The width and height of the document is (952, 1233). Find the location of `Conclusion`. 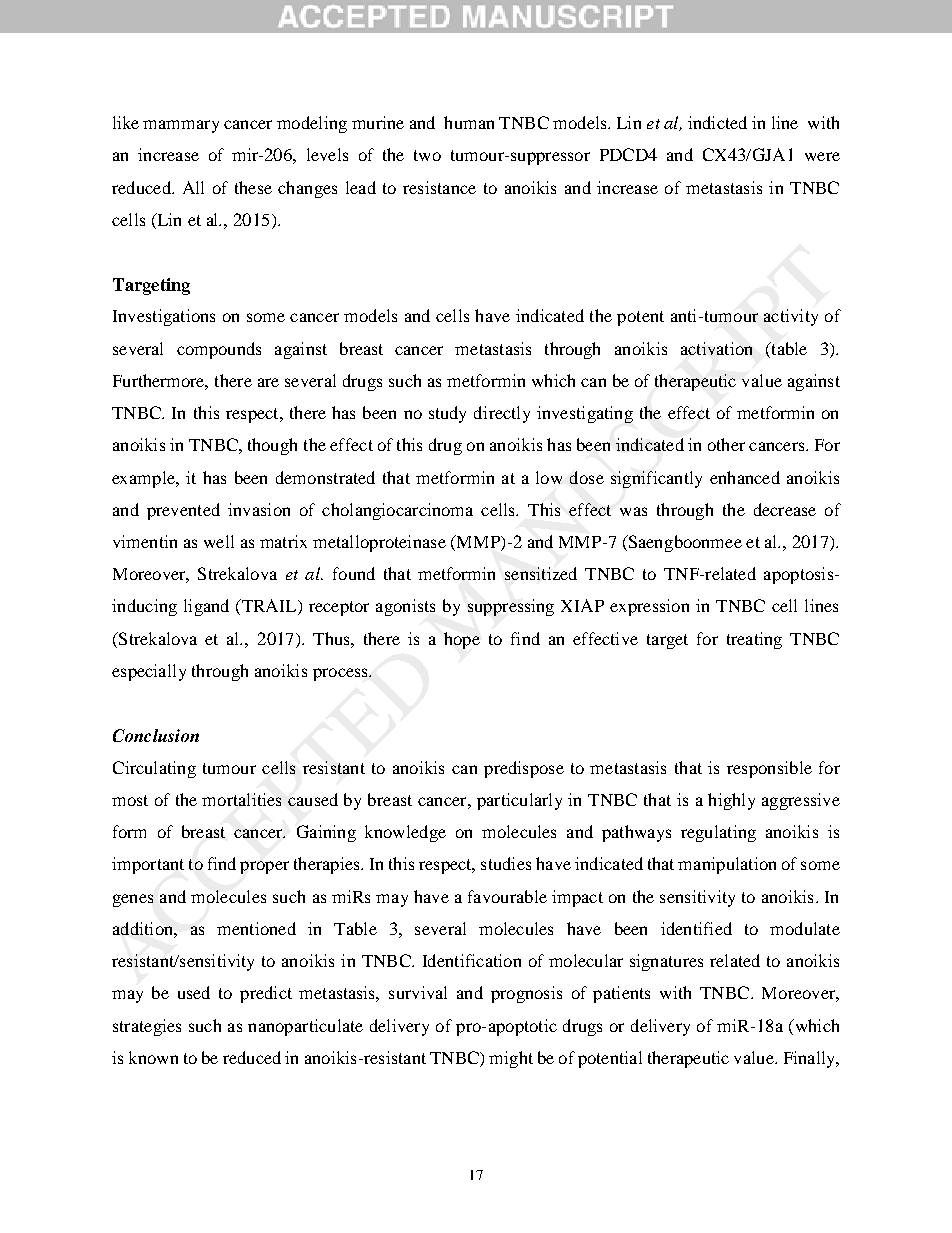

Conclusion is located at coordinates (156, 735).
